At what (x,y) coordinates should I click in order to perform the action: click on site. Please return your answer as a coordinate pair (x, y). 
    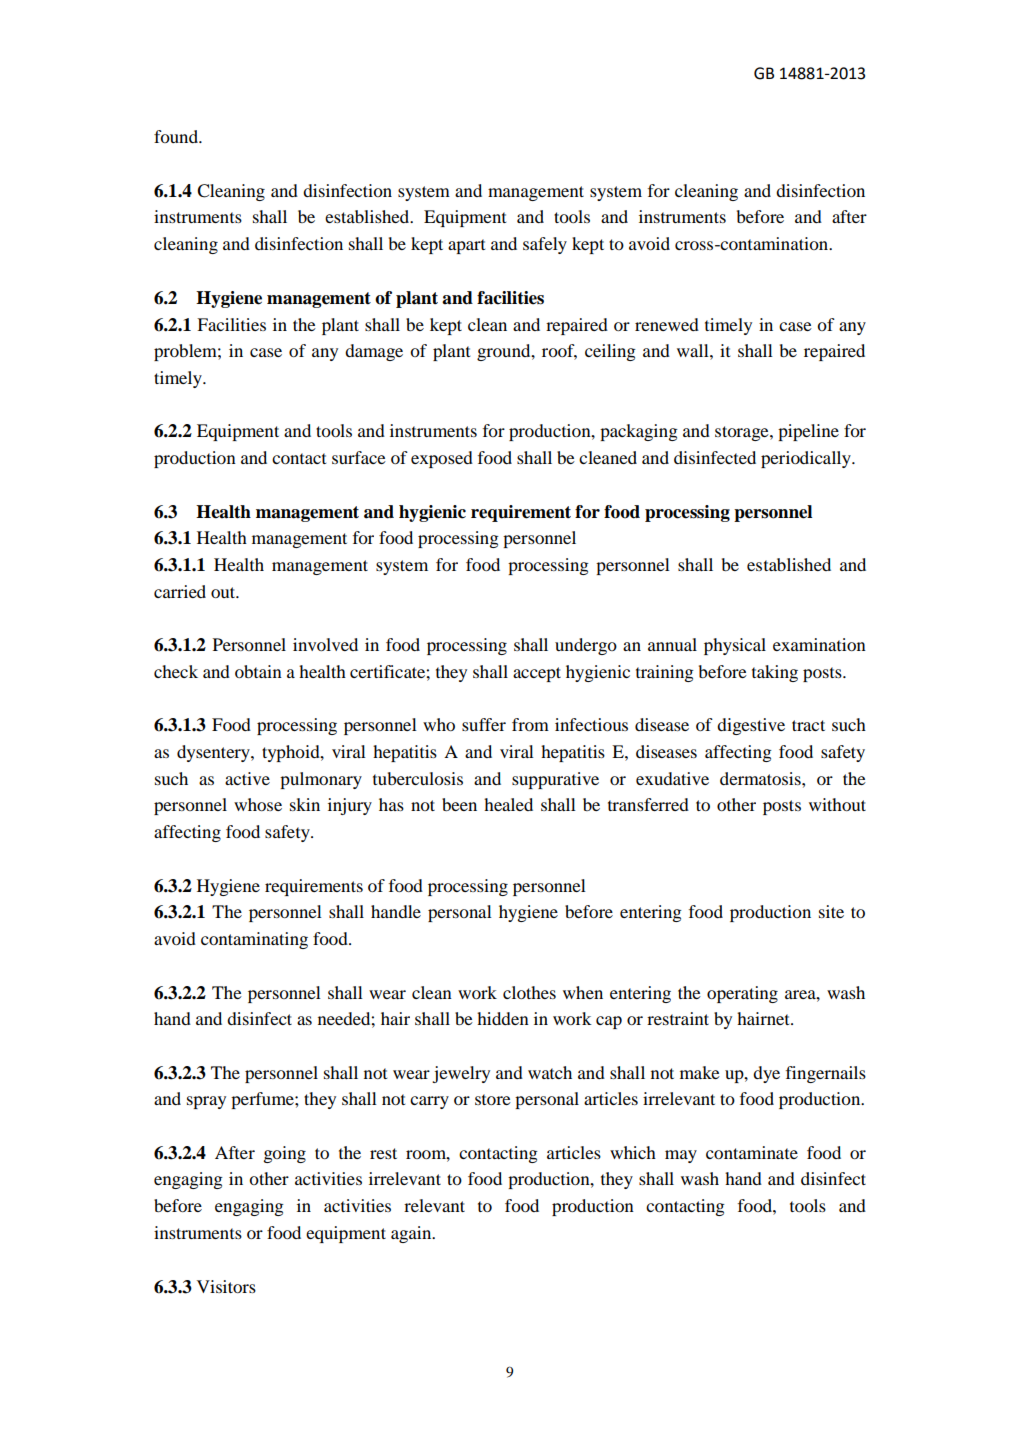
    Looking at the image, I should click on (831, 911).
